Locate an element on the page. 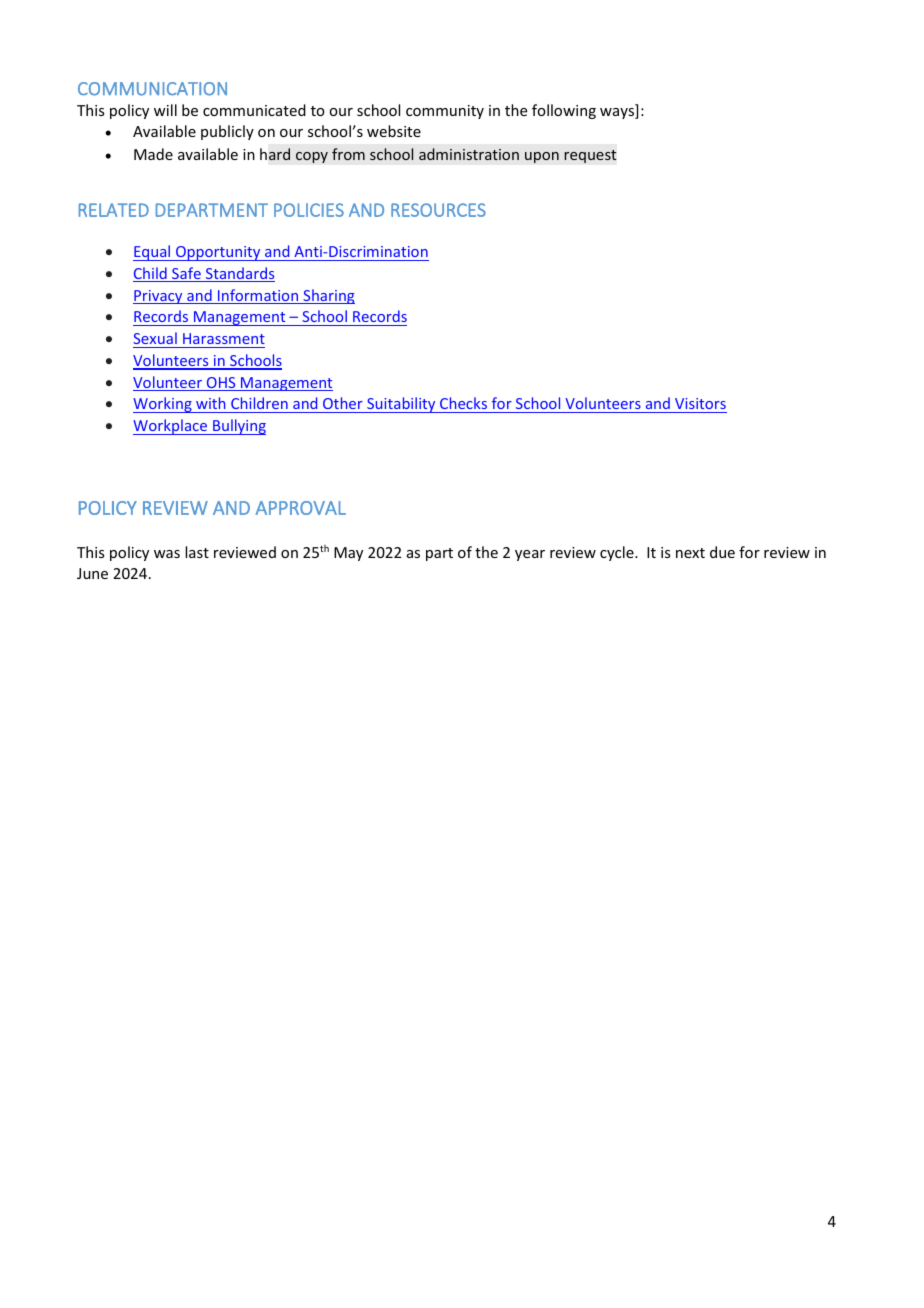  community is located at coordinates (445, 112).
